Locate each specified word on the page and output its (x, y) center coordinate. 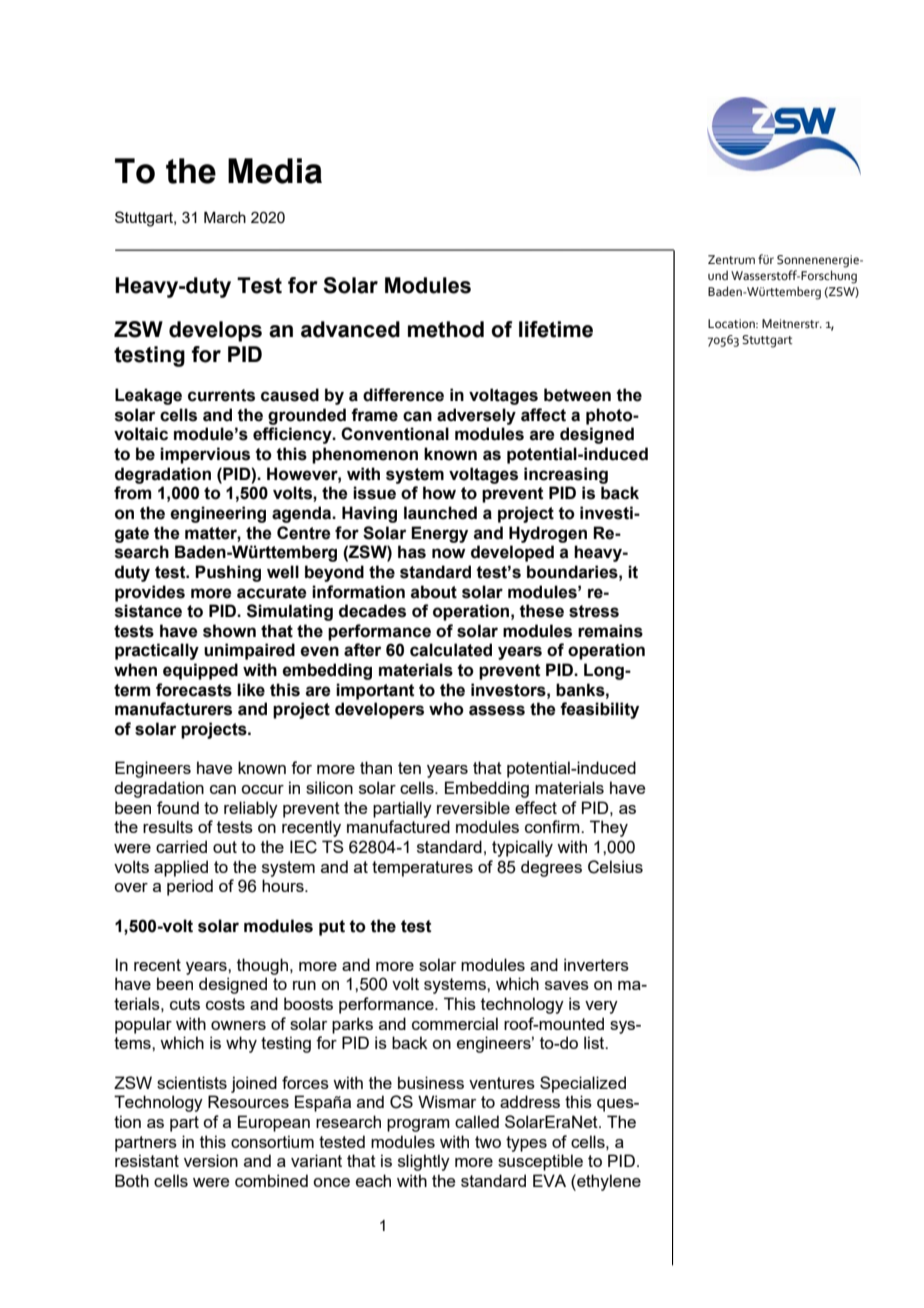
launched (440, 513)
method (446, 329)
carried (181, 846)
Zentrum (731, 260)
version (211, 1160)
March (225, 217)
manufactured (398, 826)
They (609, 828)
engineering (218, 514)
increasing (566, 475)
